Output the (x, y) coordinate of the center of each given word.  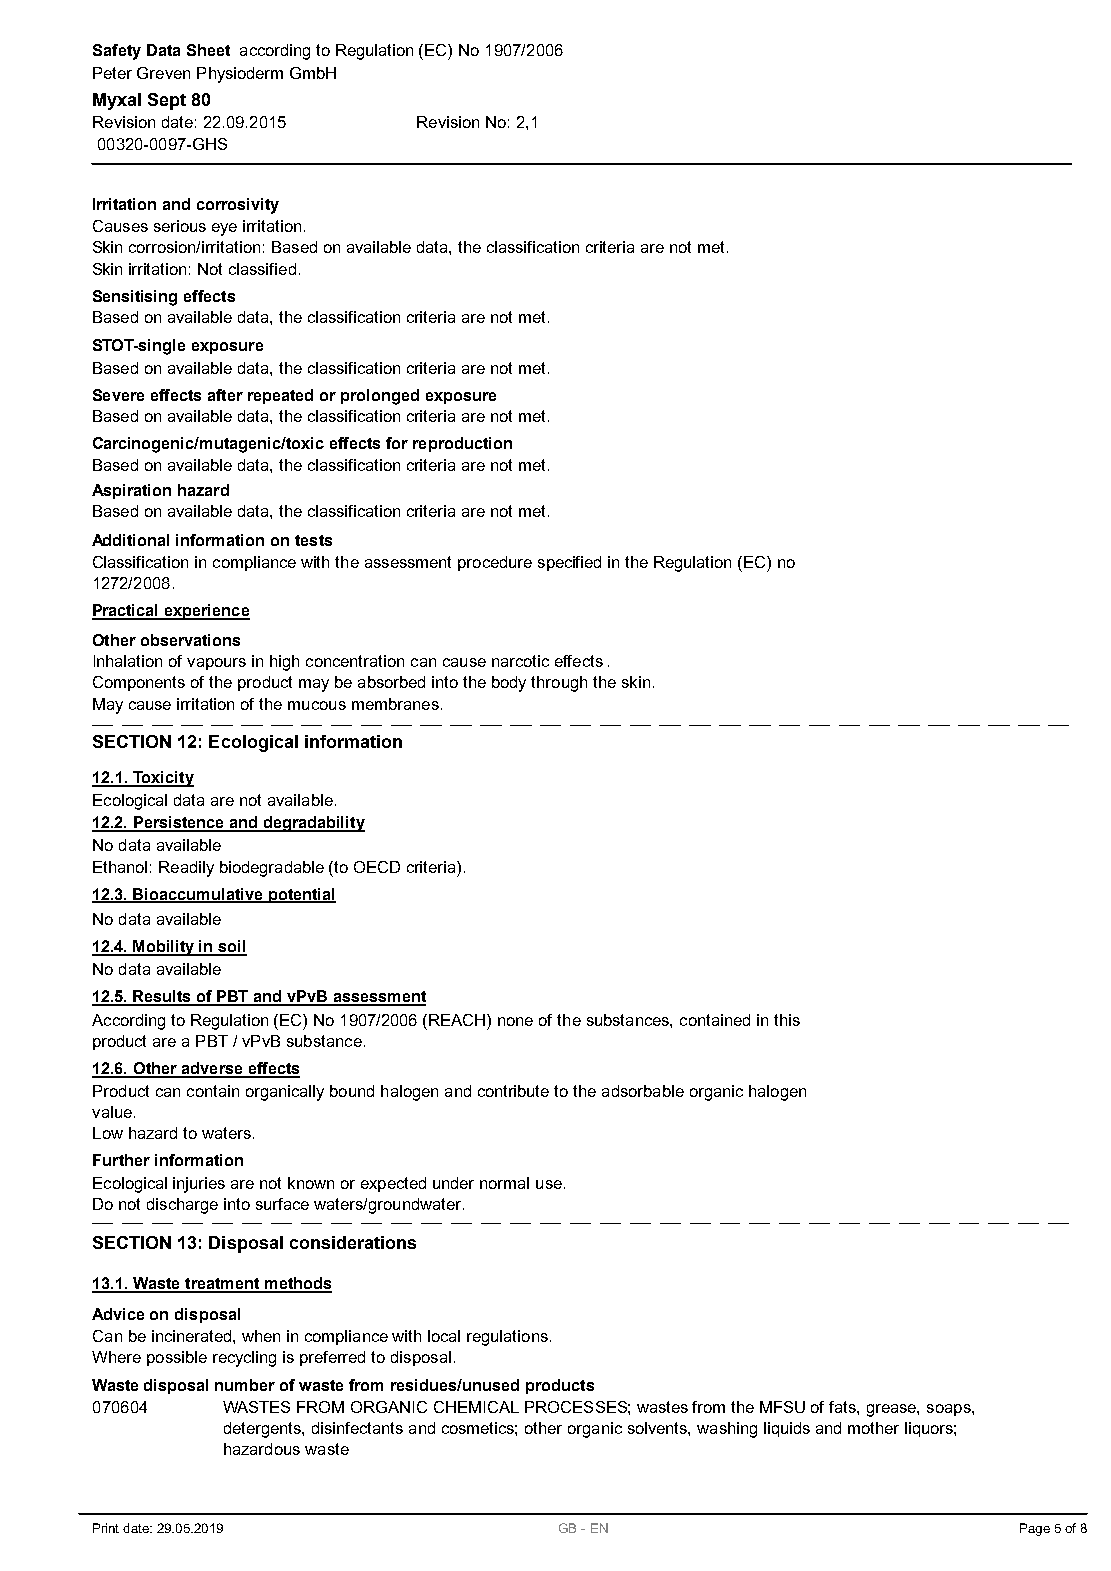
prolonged (380, 397)
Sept (167, 101)
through (559, 684)
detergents (263, 1430)
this (787, 1020)
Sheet (208, 50)
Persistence (179, 823)
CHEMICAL (476, 1407)
